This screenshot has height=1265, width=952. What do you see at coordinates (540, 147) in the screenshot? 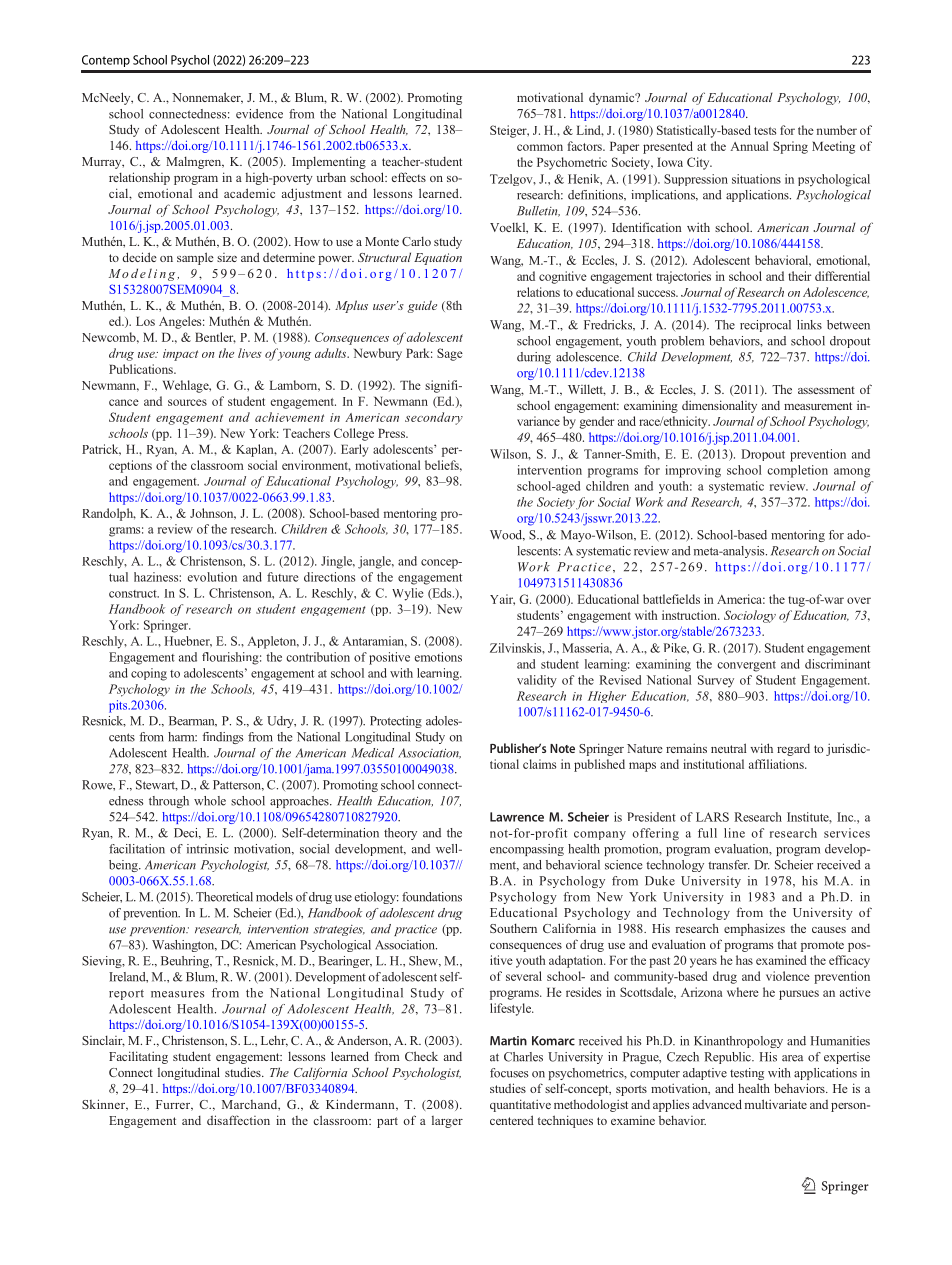
I see `common` at bounding box center [540, 147].
